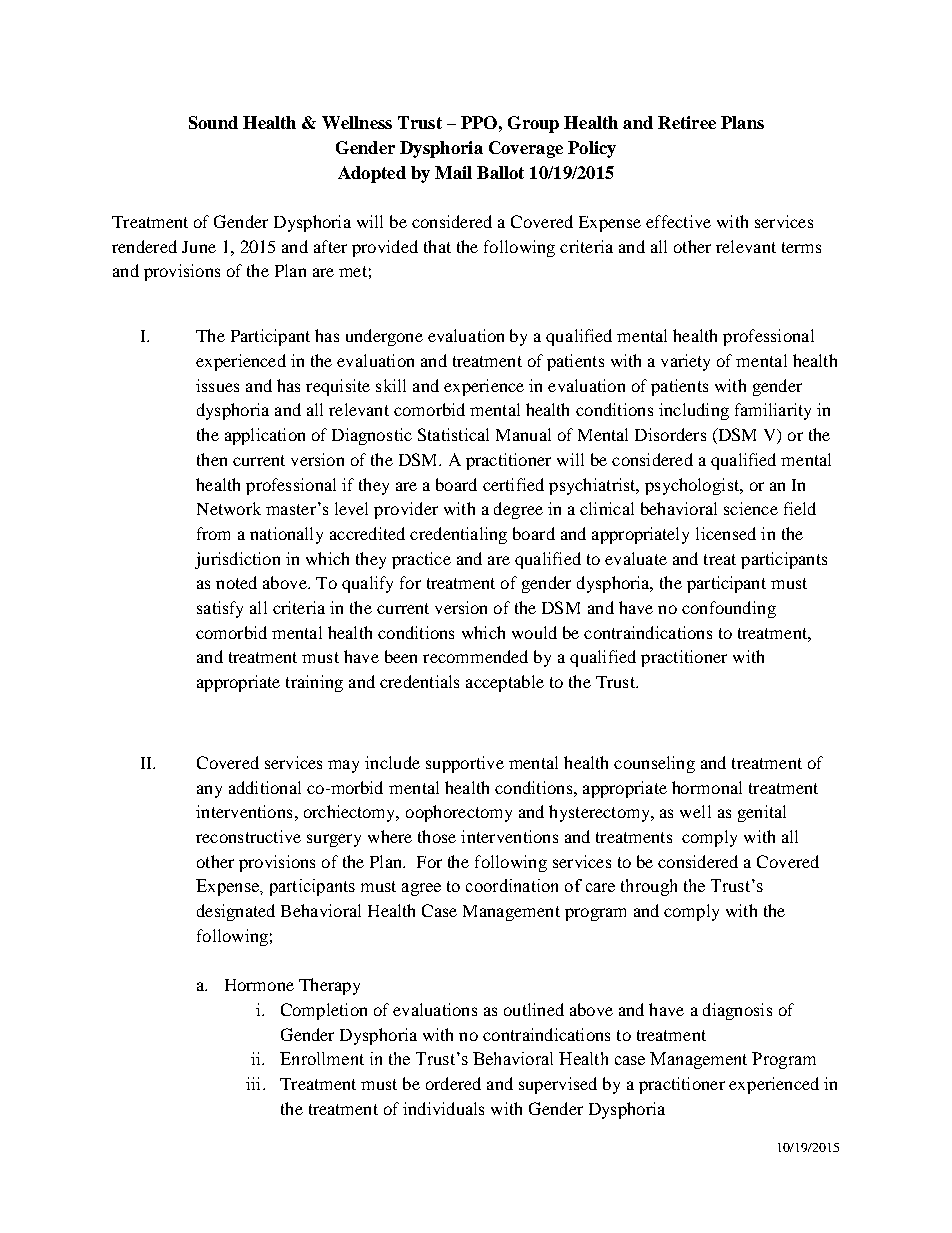 The width and height of the screenshot is (952, 1233). What do you see at coordinates (220, 609) in the screenshot?
I see `satisfy` at bounding box center [220, 609].
